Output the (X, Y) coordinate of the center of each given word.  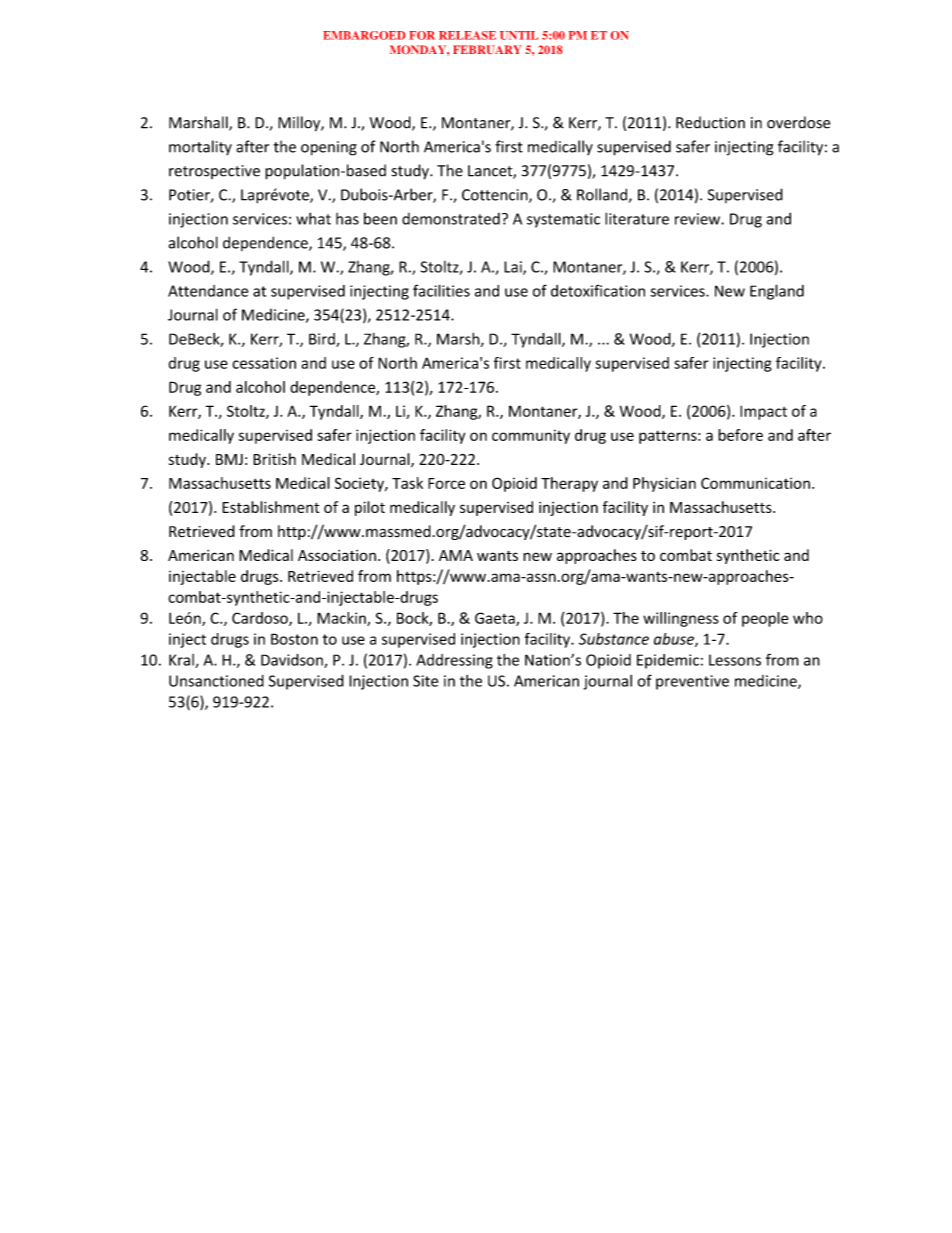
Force (446, 483)
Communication (755, 483)
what (313, 218)
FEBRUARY (487, 49)
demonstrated (451, 219)
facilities (441, 290)
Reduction (710, 122)
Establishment (271, 507)
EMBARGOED (364, 35)
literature (637, 218)
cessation (264, 363)
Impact (763, 412)
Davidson (293, 661)
